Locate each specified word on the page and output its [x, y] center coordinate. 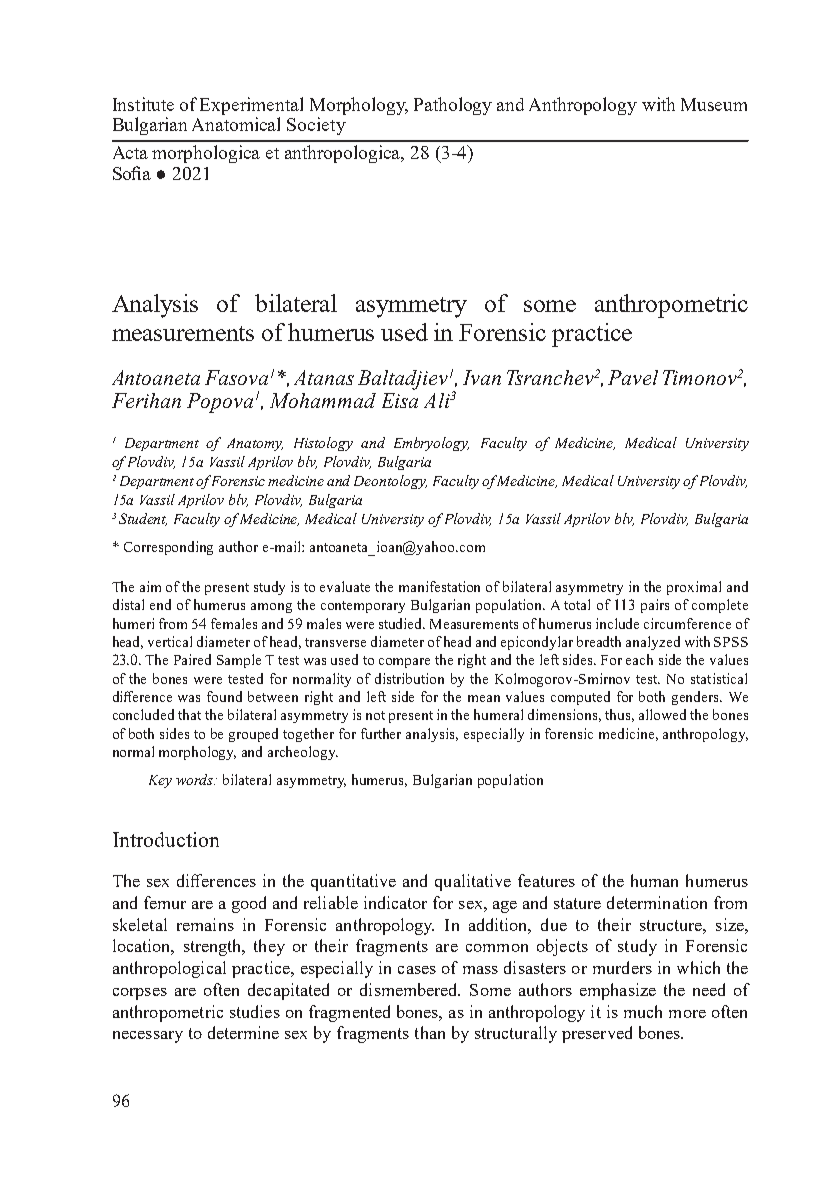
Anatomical [236, 124]
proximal [694, 588]
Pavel [633, 377]
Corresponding [168, 548]
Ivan [482, 377]
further [381, 733]
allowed [662, 714]
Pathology [453, 106]
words [195, 779]
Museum [714, 104]
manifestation [439, 586]
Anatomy [255, 444]
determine [243, 1032]
